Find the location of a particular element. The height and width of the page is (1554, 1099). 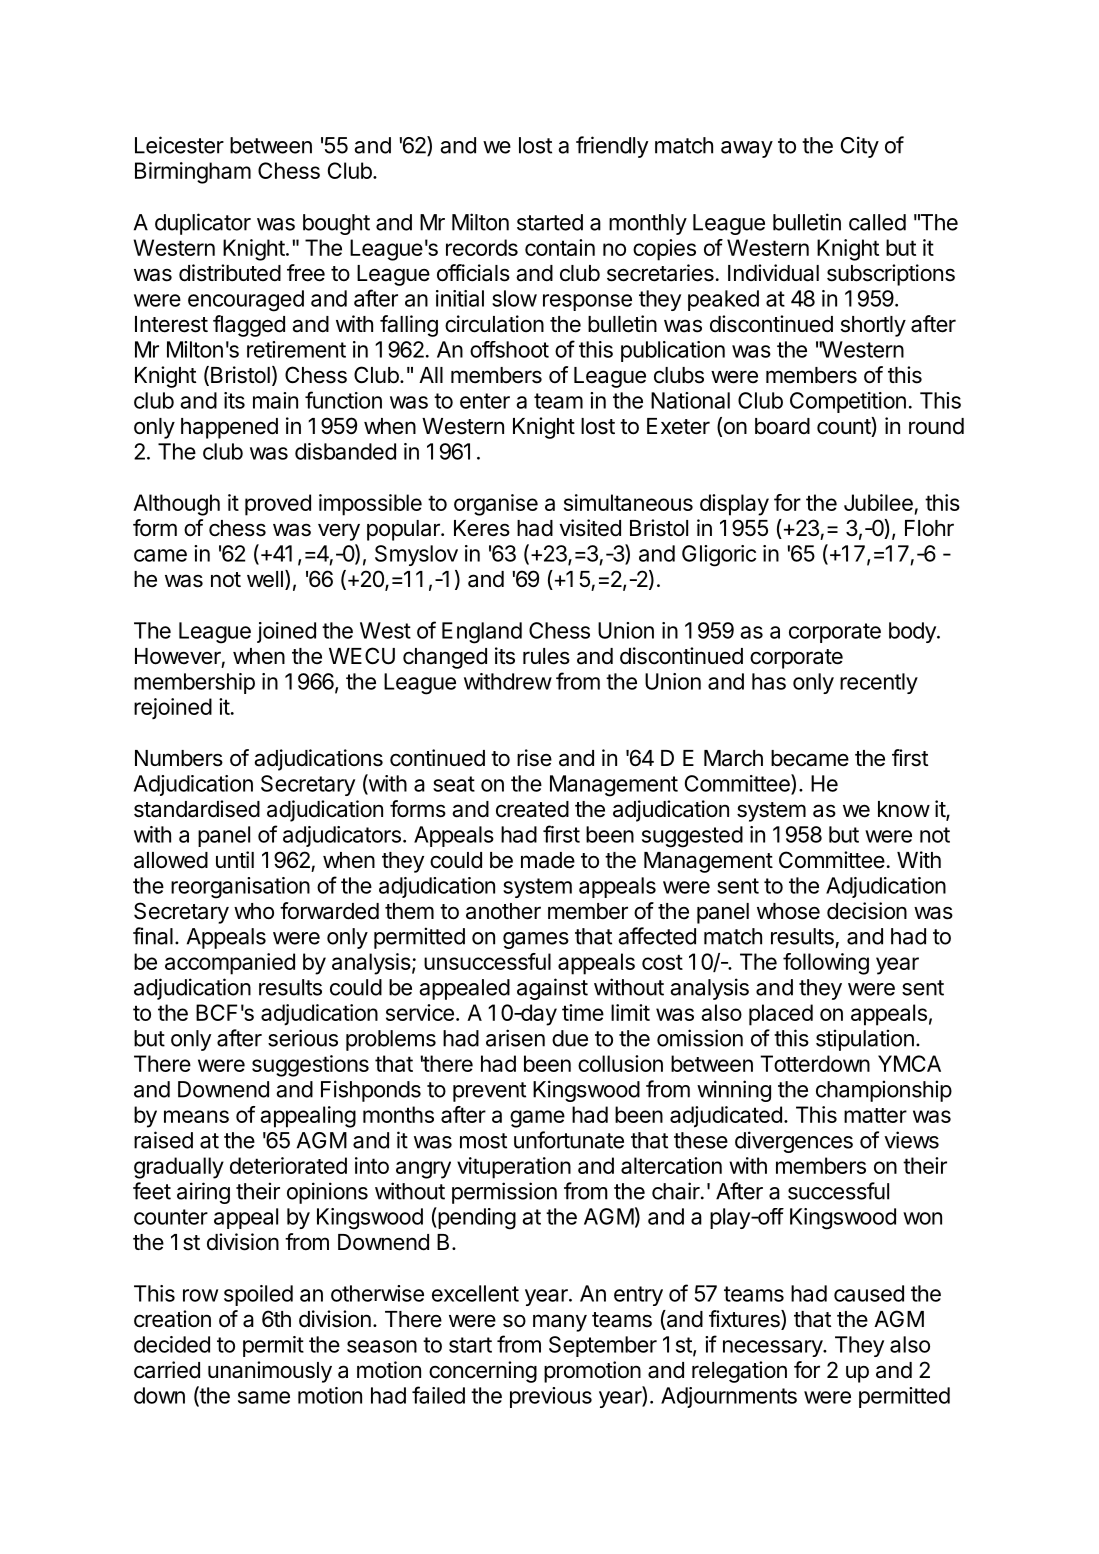

unanimously is located at coordinates (270, 1372).
